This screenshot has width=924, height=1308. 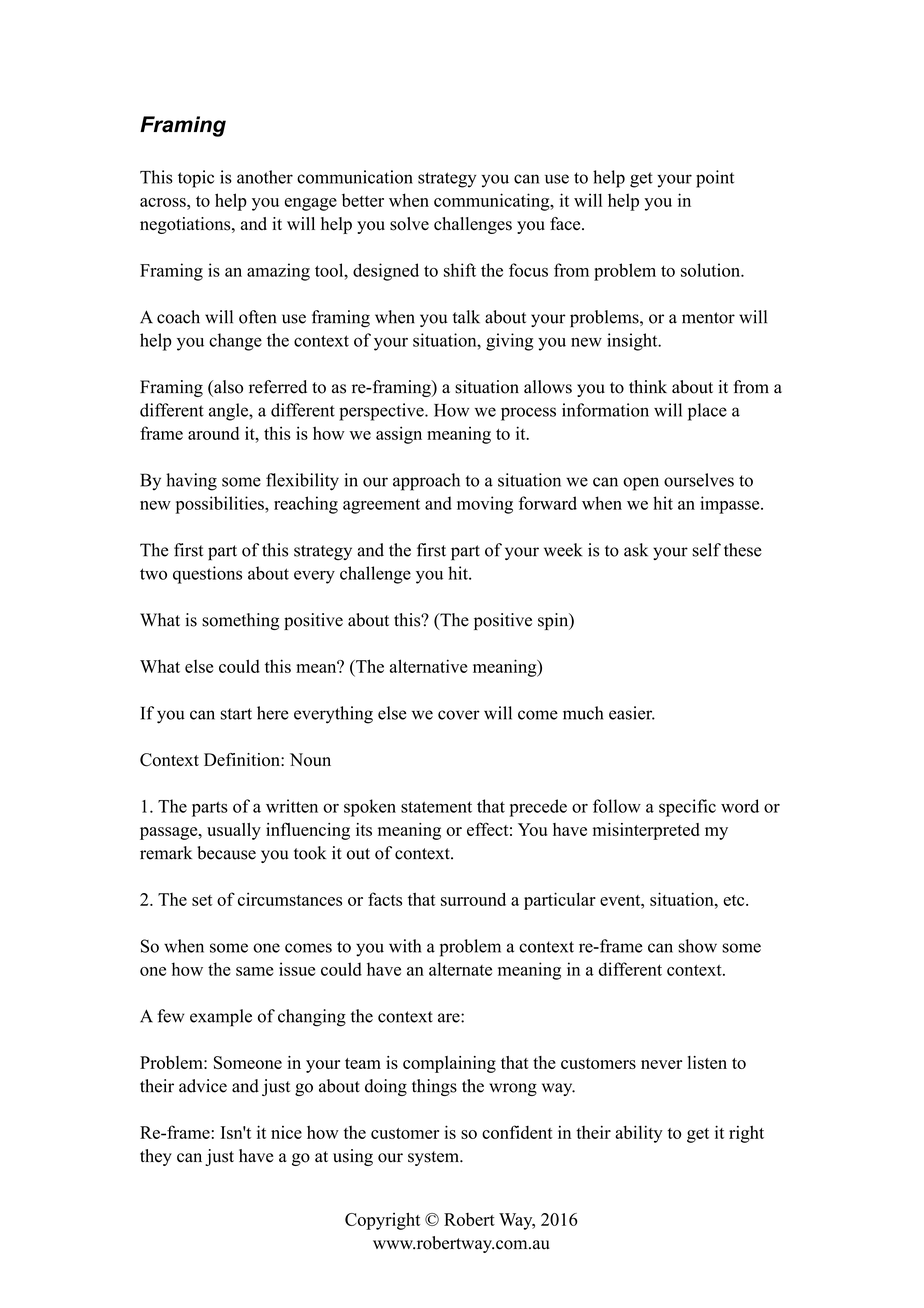 I want to click on specific, so click(x=687, y=808).
